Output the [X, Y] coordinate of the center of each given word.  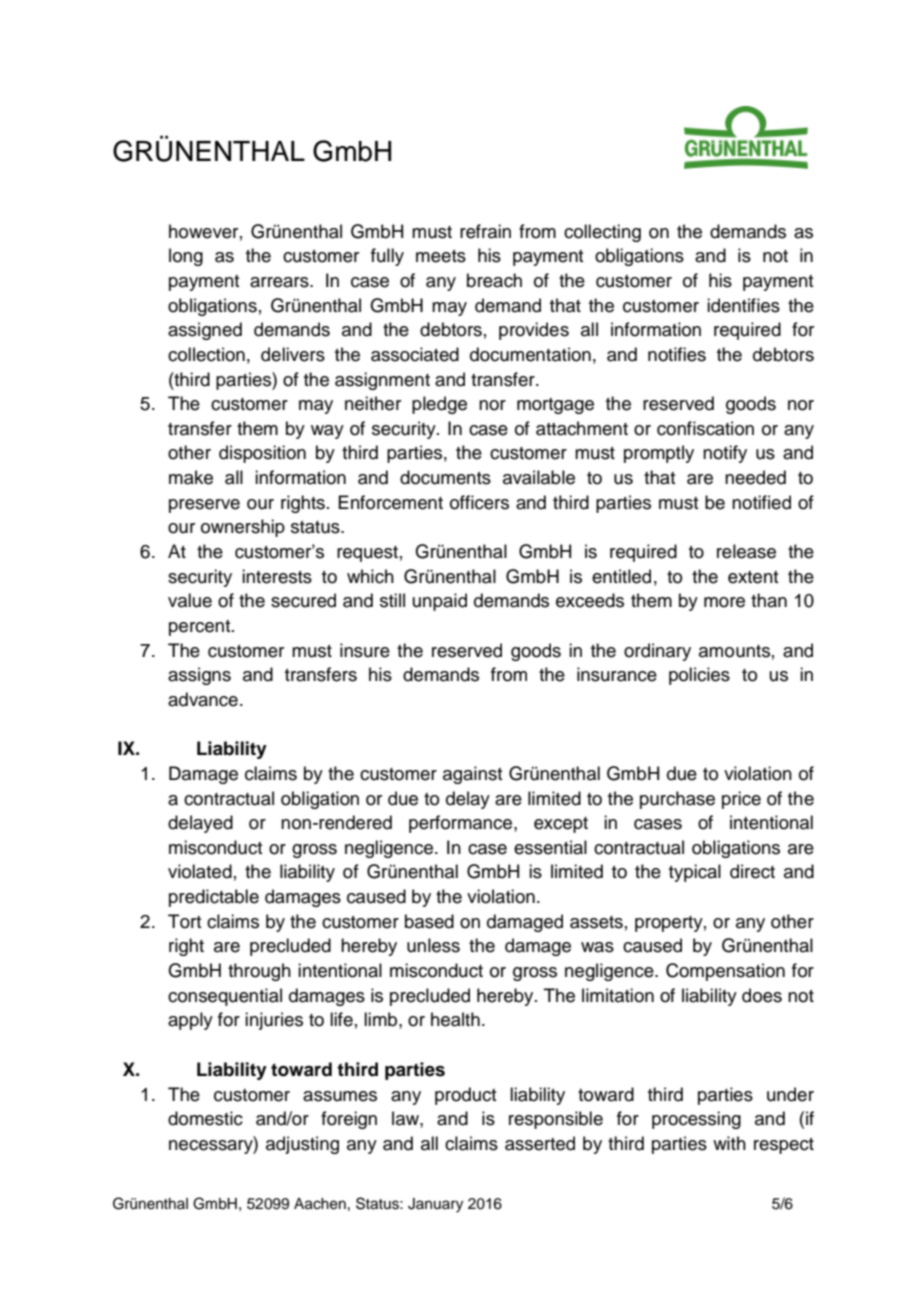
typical [695, 873]
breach [494, 280]
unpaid [440, 602]
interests [277, 576]
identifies [743, 305]
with [729, 1143]
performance [462, 824]
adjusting [302, 1145]
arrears [280, 282]
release [746, 551]
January [435, 1205]
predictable [214, 898]
